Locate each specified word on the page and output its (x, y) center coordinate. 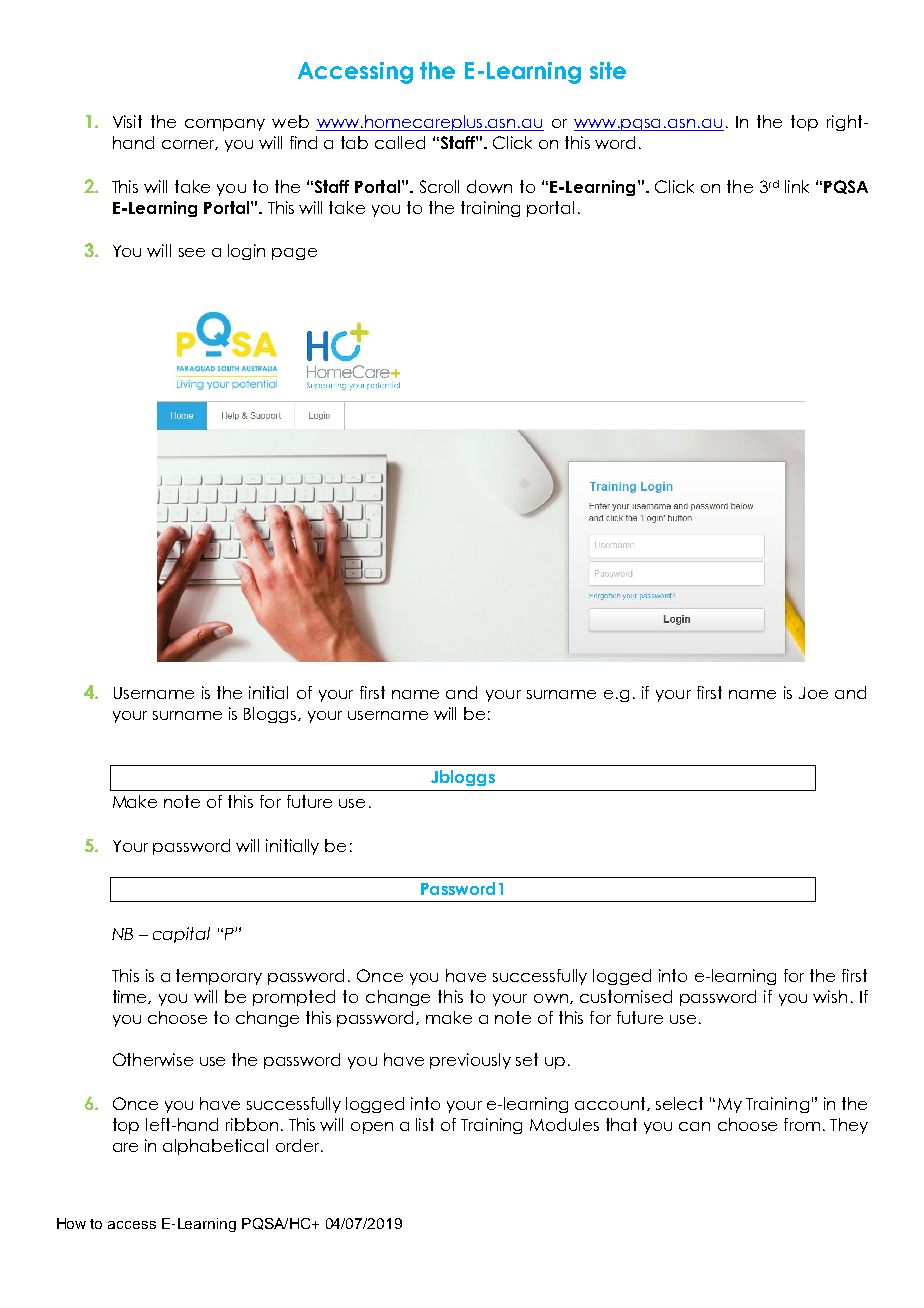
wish (830, 996)
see (192, 252)
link (797, 186)
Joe (813, 693)
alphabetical (215, 1147)
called (400, 142)
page (294, 254)
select (679, 1103)
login (246, 252)
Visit (127, 121)
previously (470, 1061)
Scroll (439, 186)
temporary (219, 977)
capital (181, 935)
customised (626, 996)
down (489, 186)
